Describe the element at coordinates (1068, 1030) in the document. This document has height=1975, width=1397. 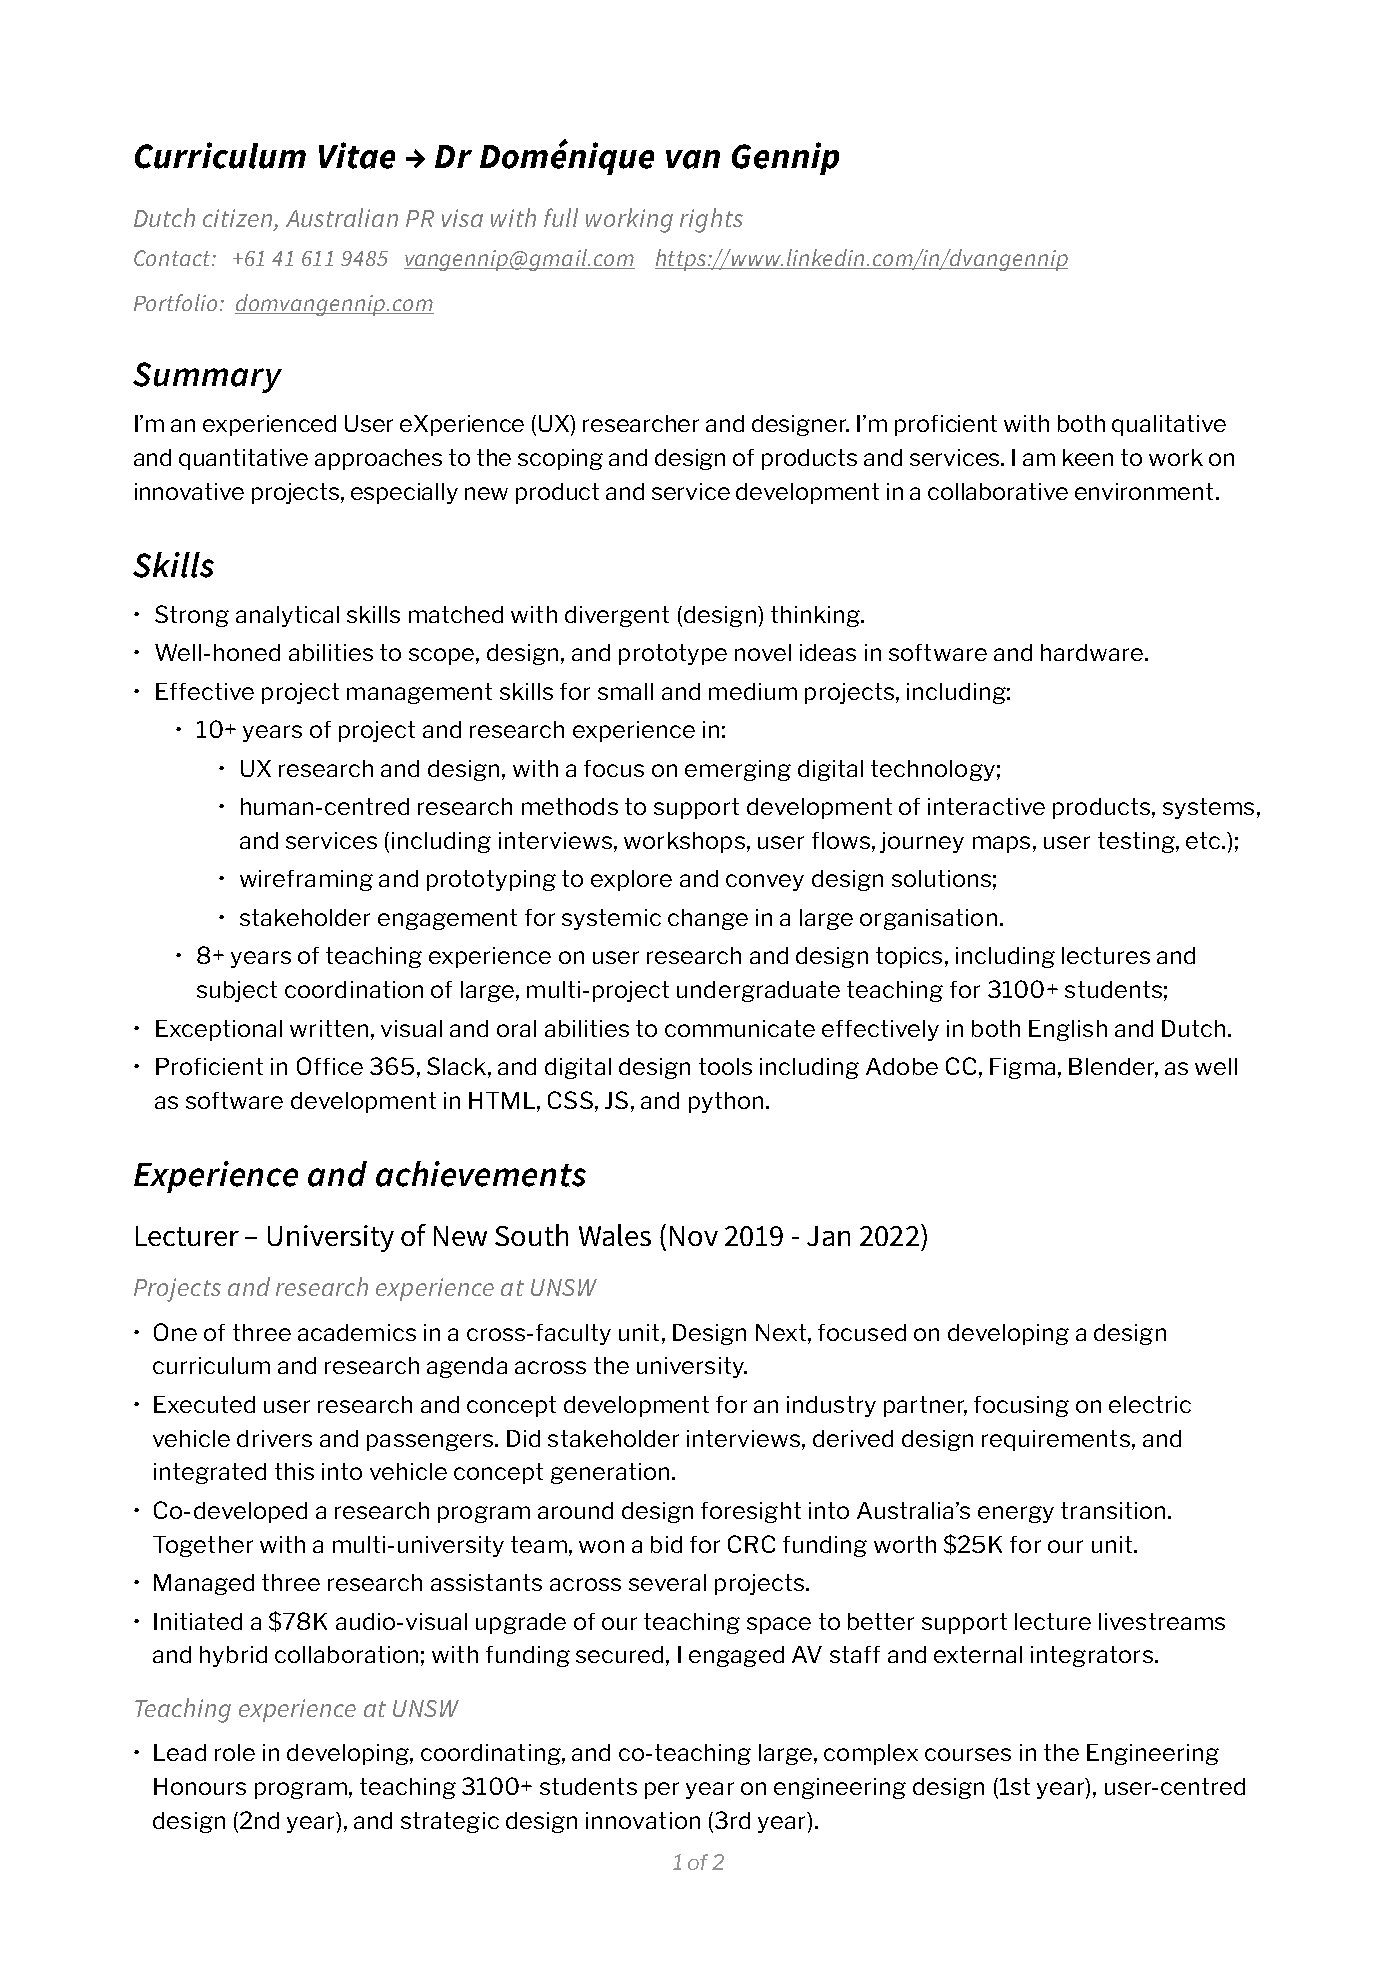
I see `English` at that location.
